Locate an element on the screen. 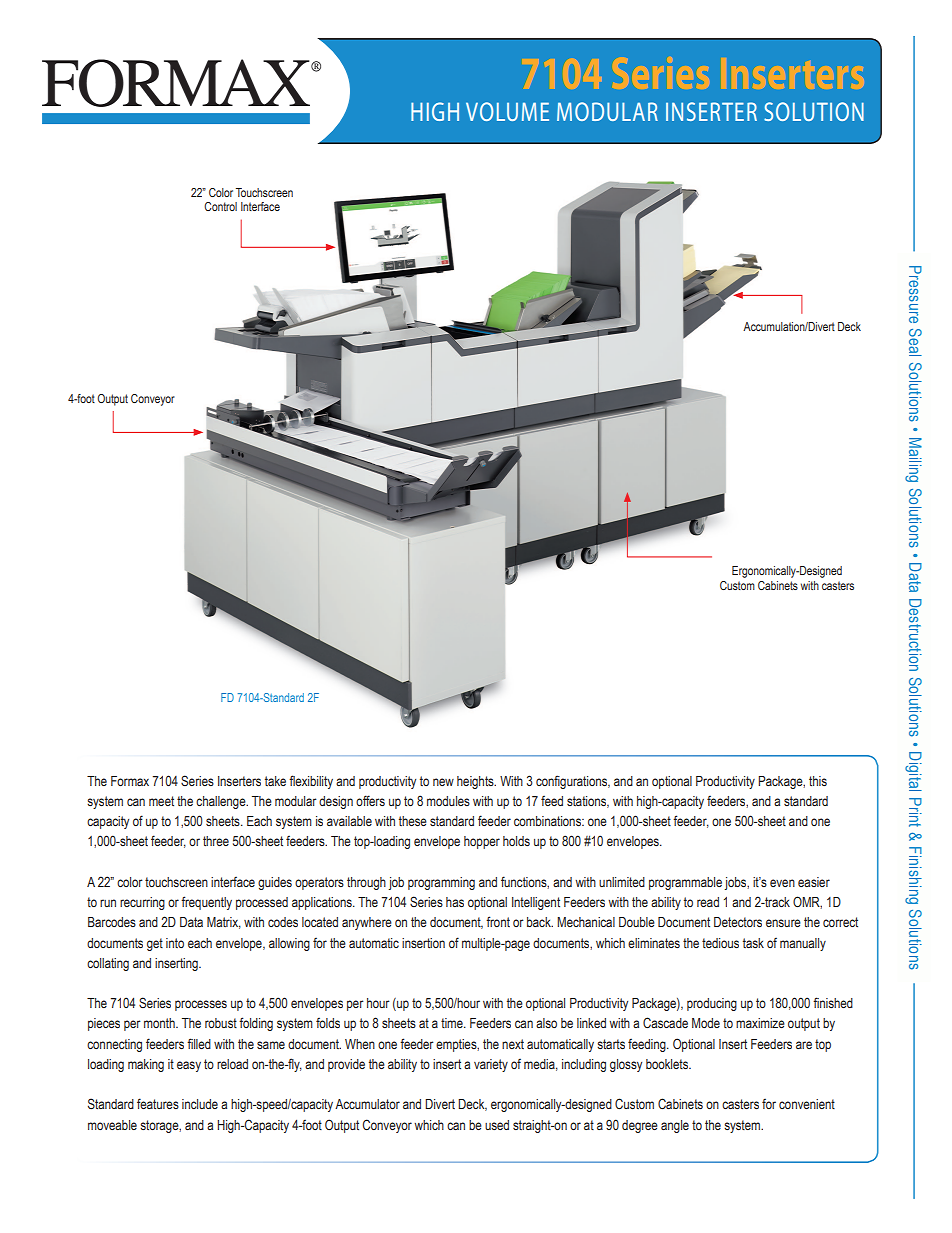  VOLUME is located at coordinates (507, 111).
